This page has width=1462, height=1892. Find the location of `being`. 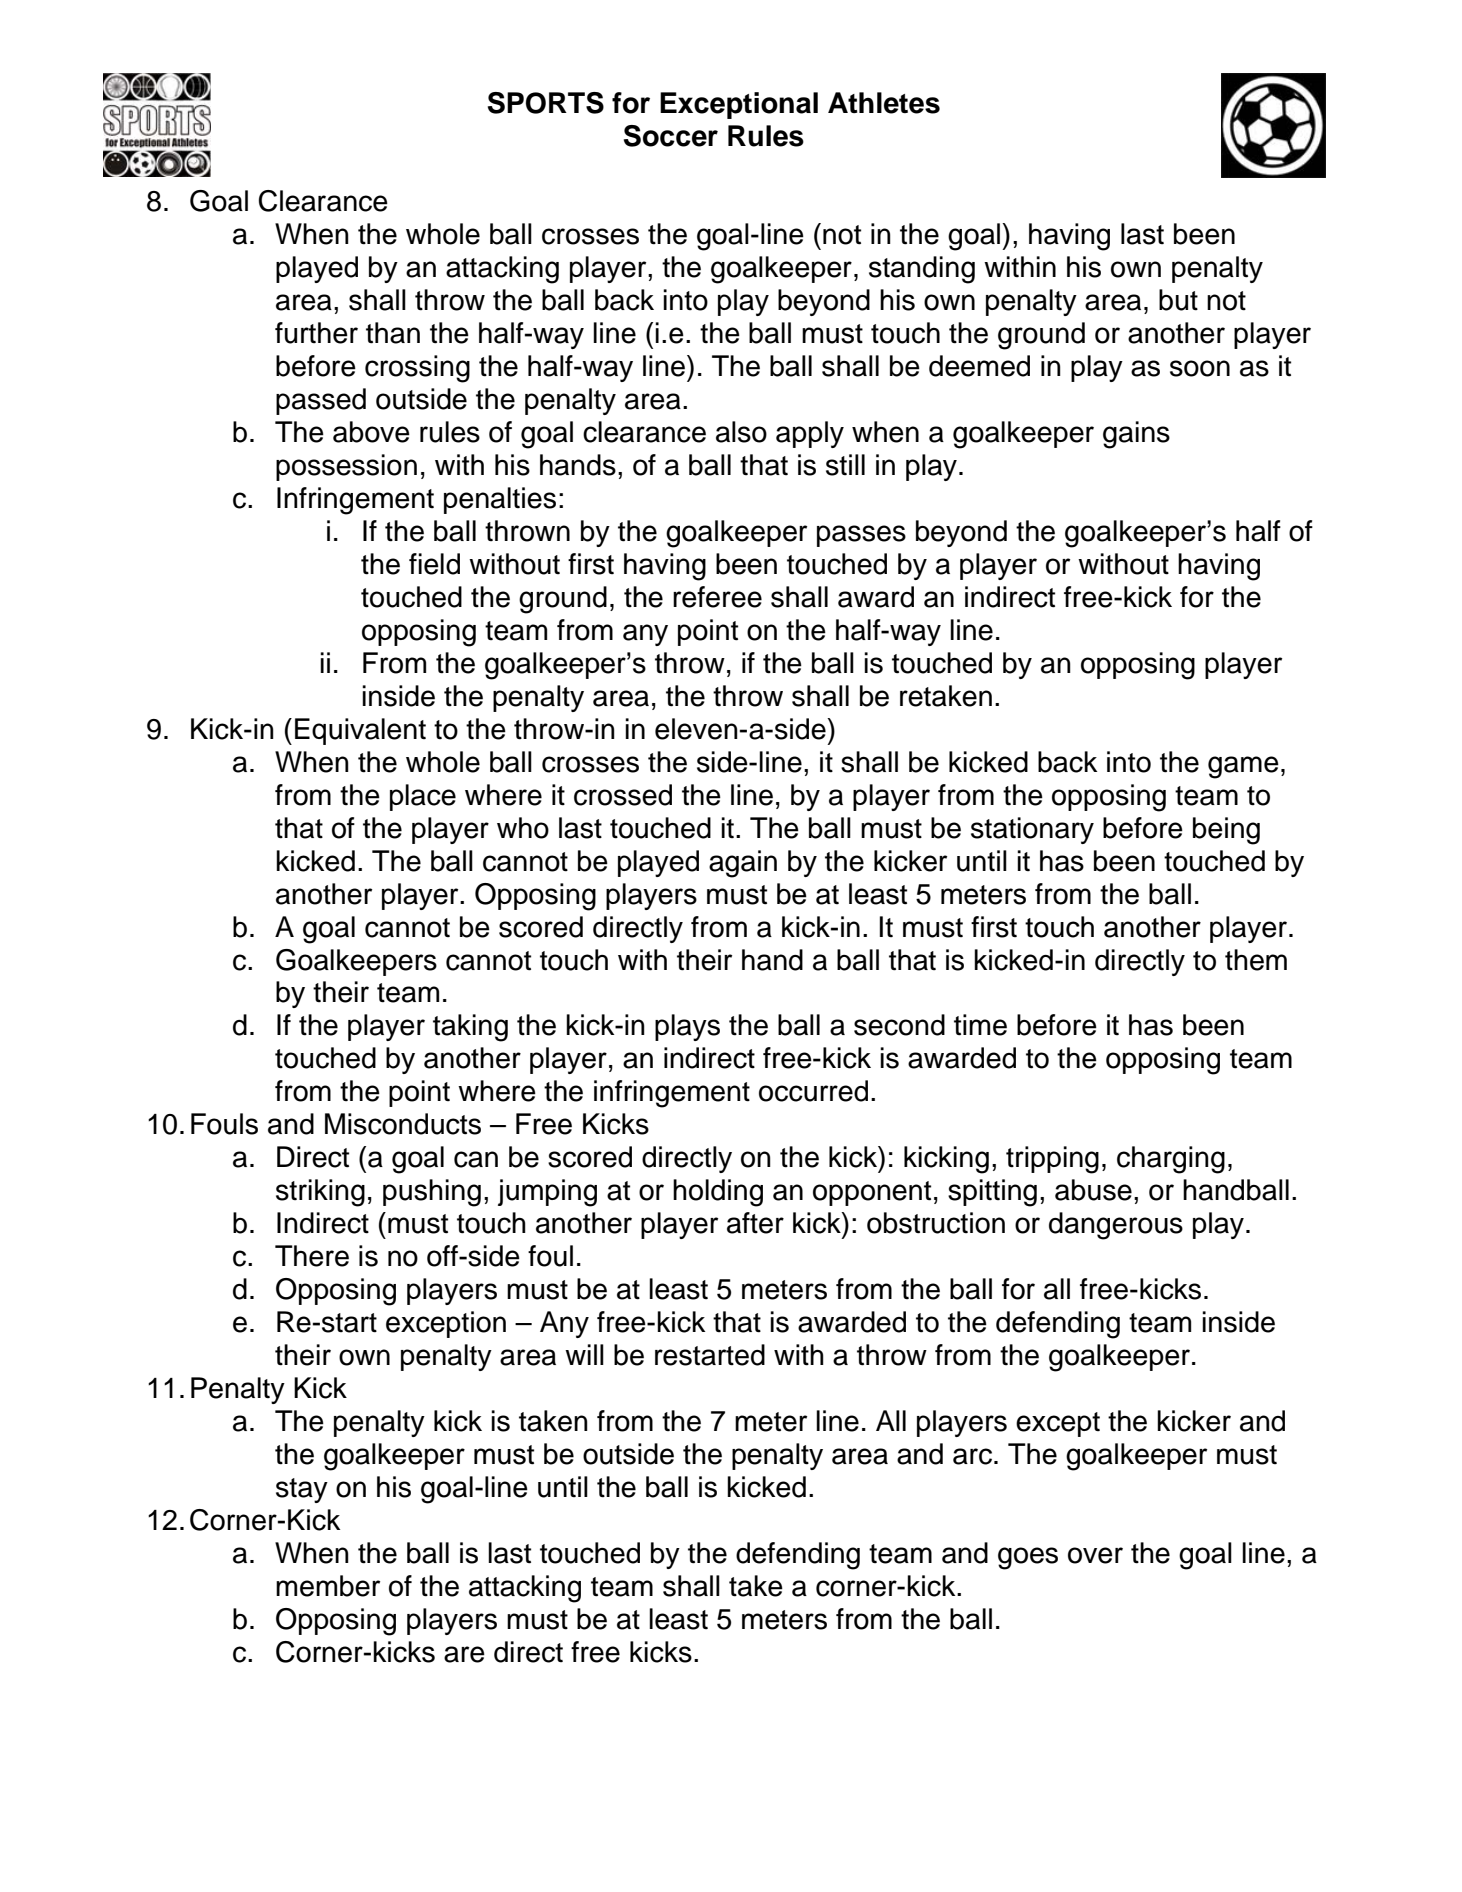

being is located at coordinates (1226, 831).
